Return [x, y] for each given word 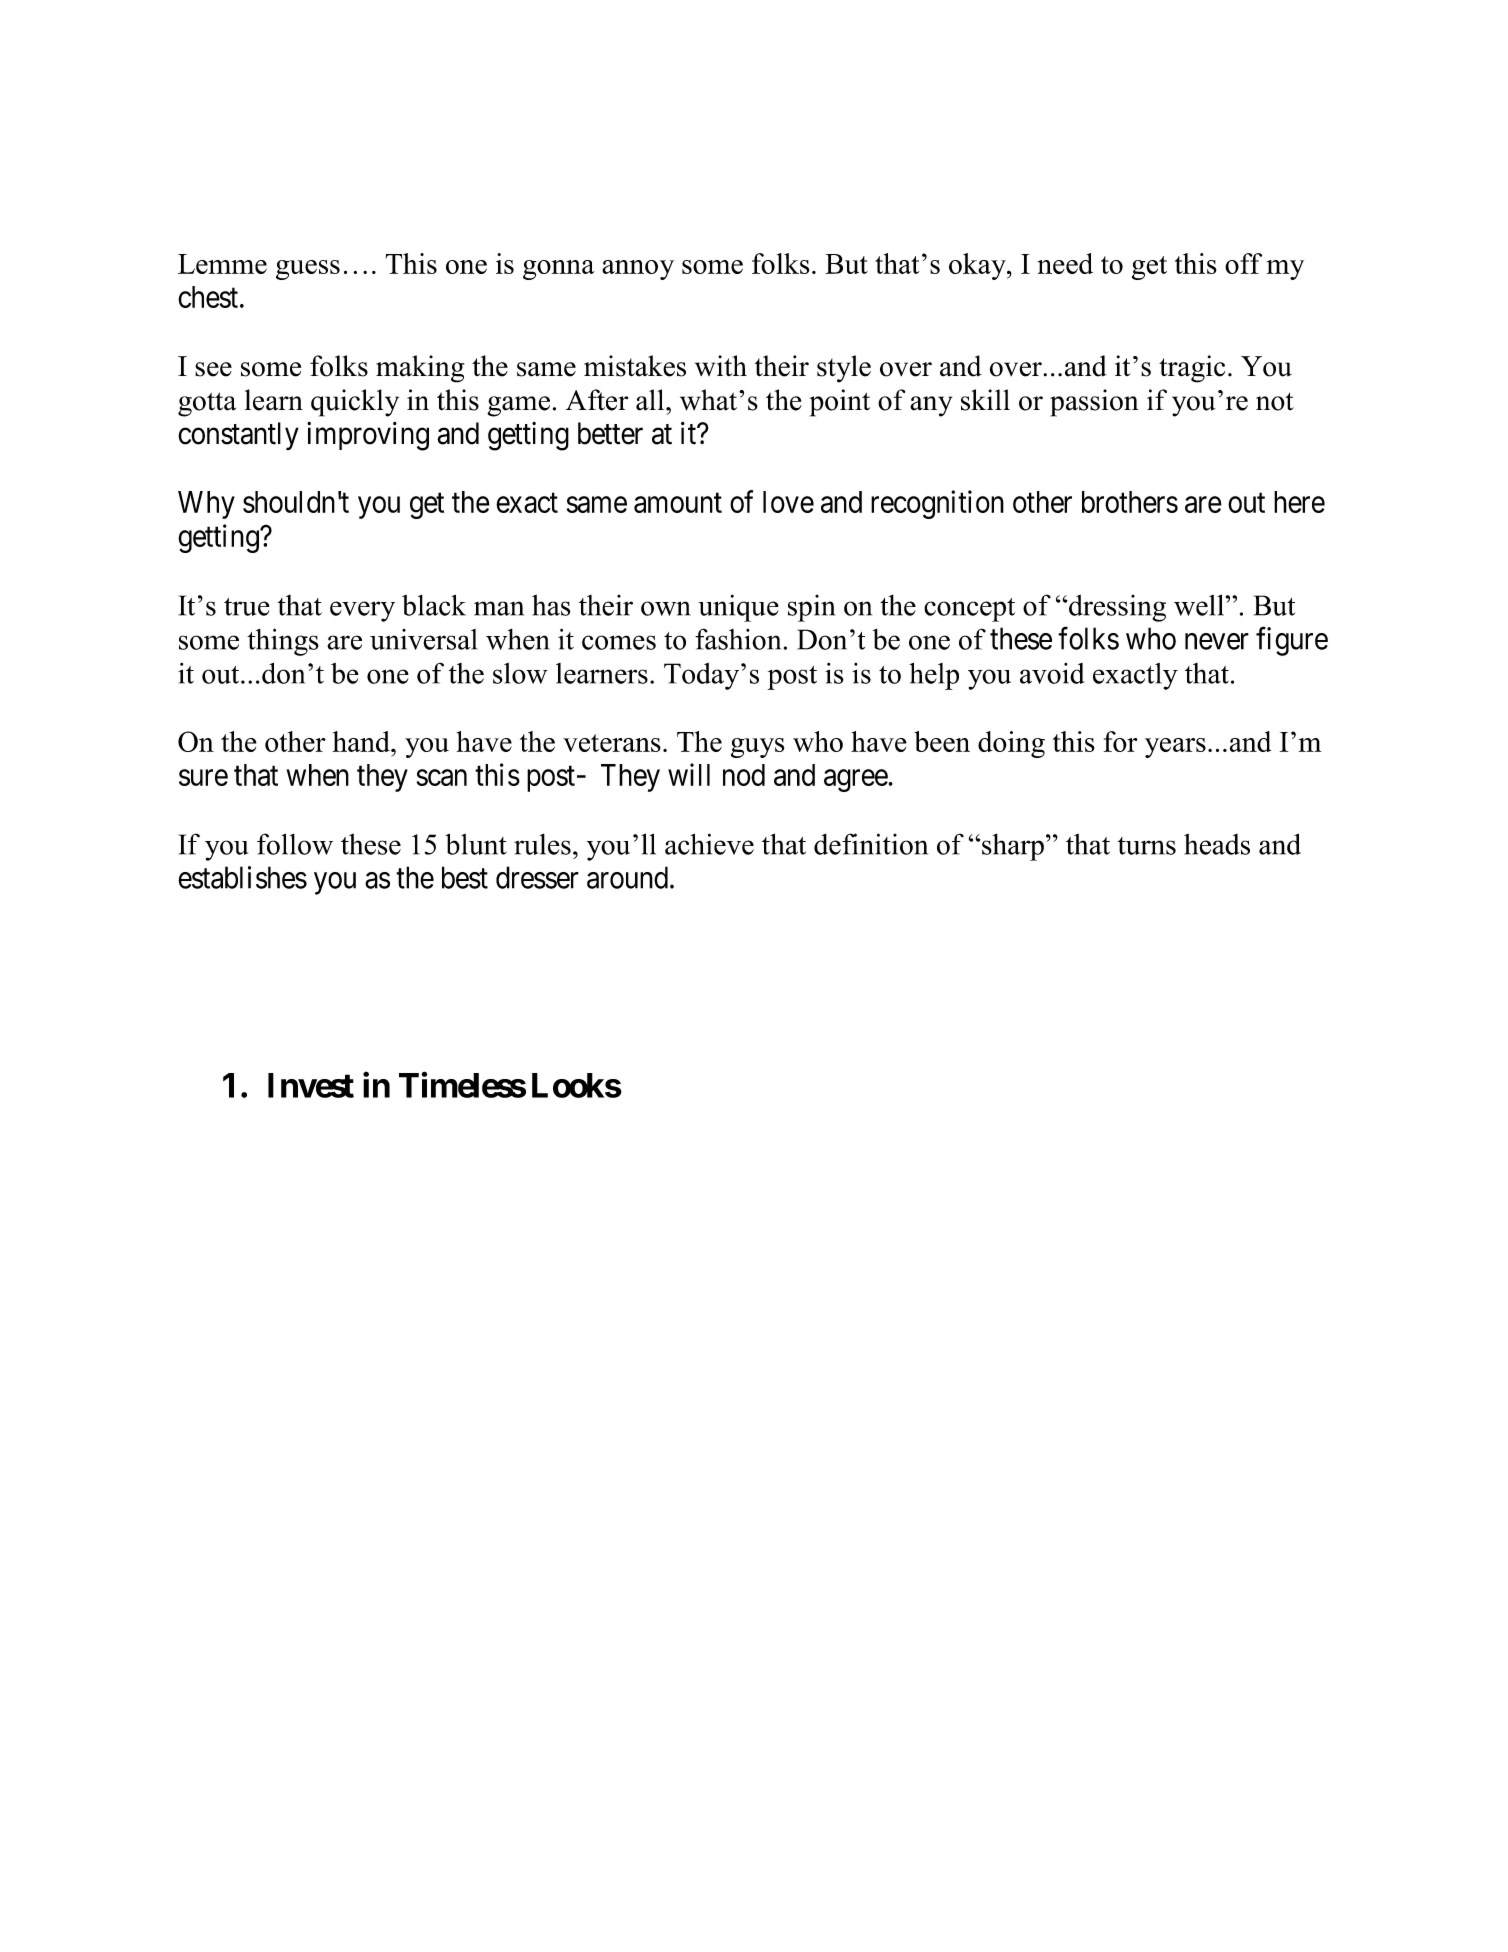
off [1243, 263]
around [627, 877]
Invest [311, 1085]
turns [1147, 846]
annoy [638, 270]
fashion [738, 639]
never [1217, 641]
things [283, 642]
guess [308, 270]
